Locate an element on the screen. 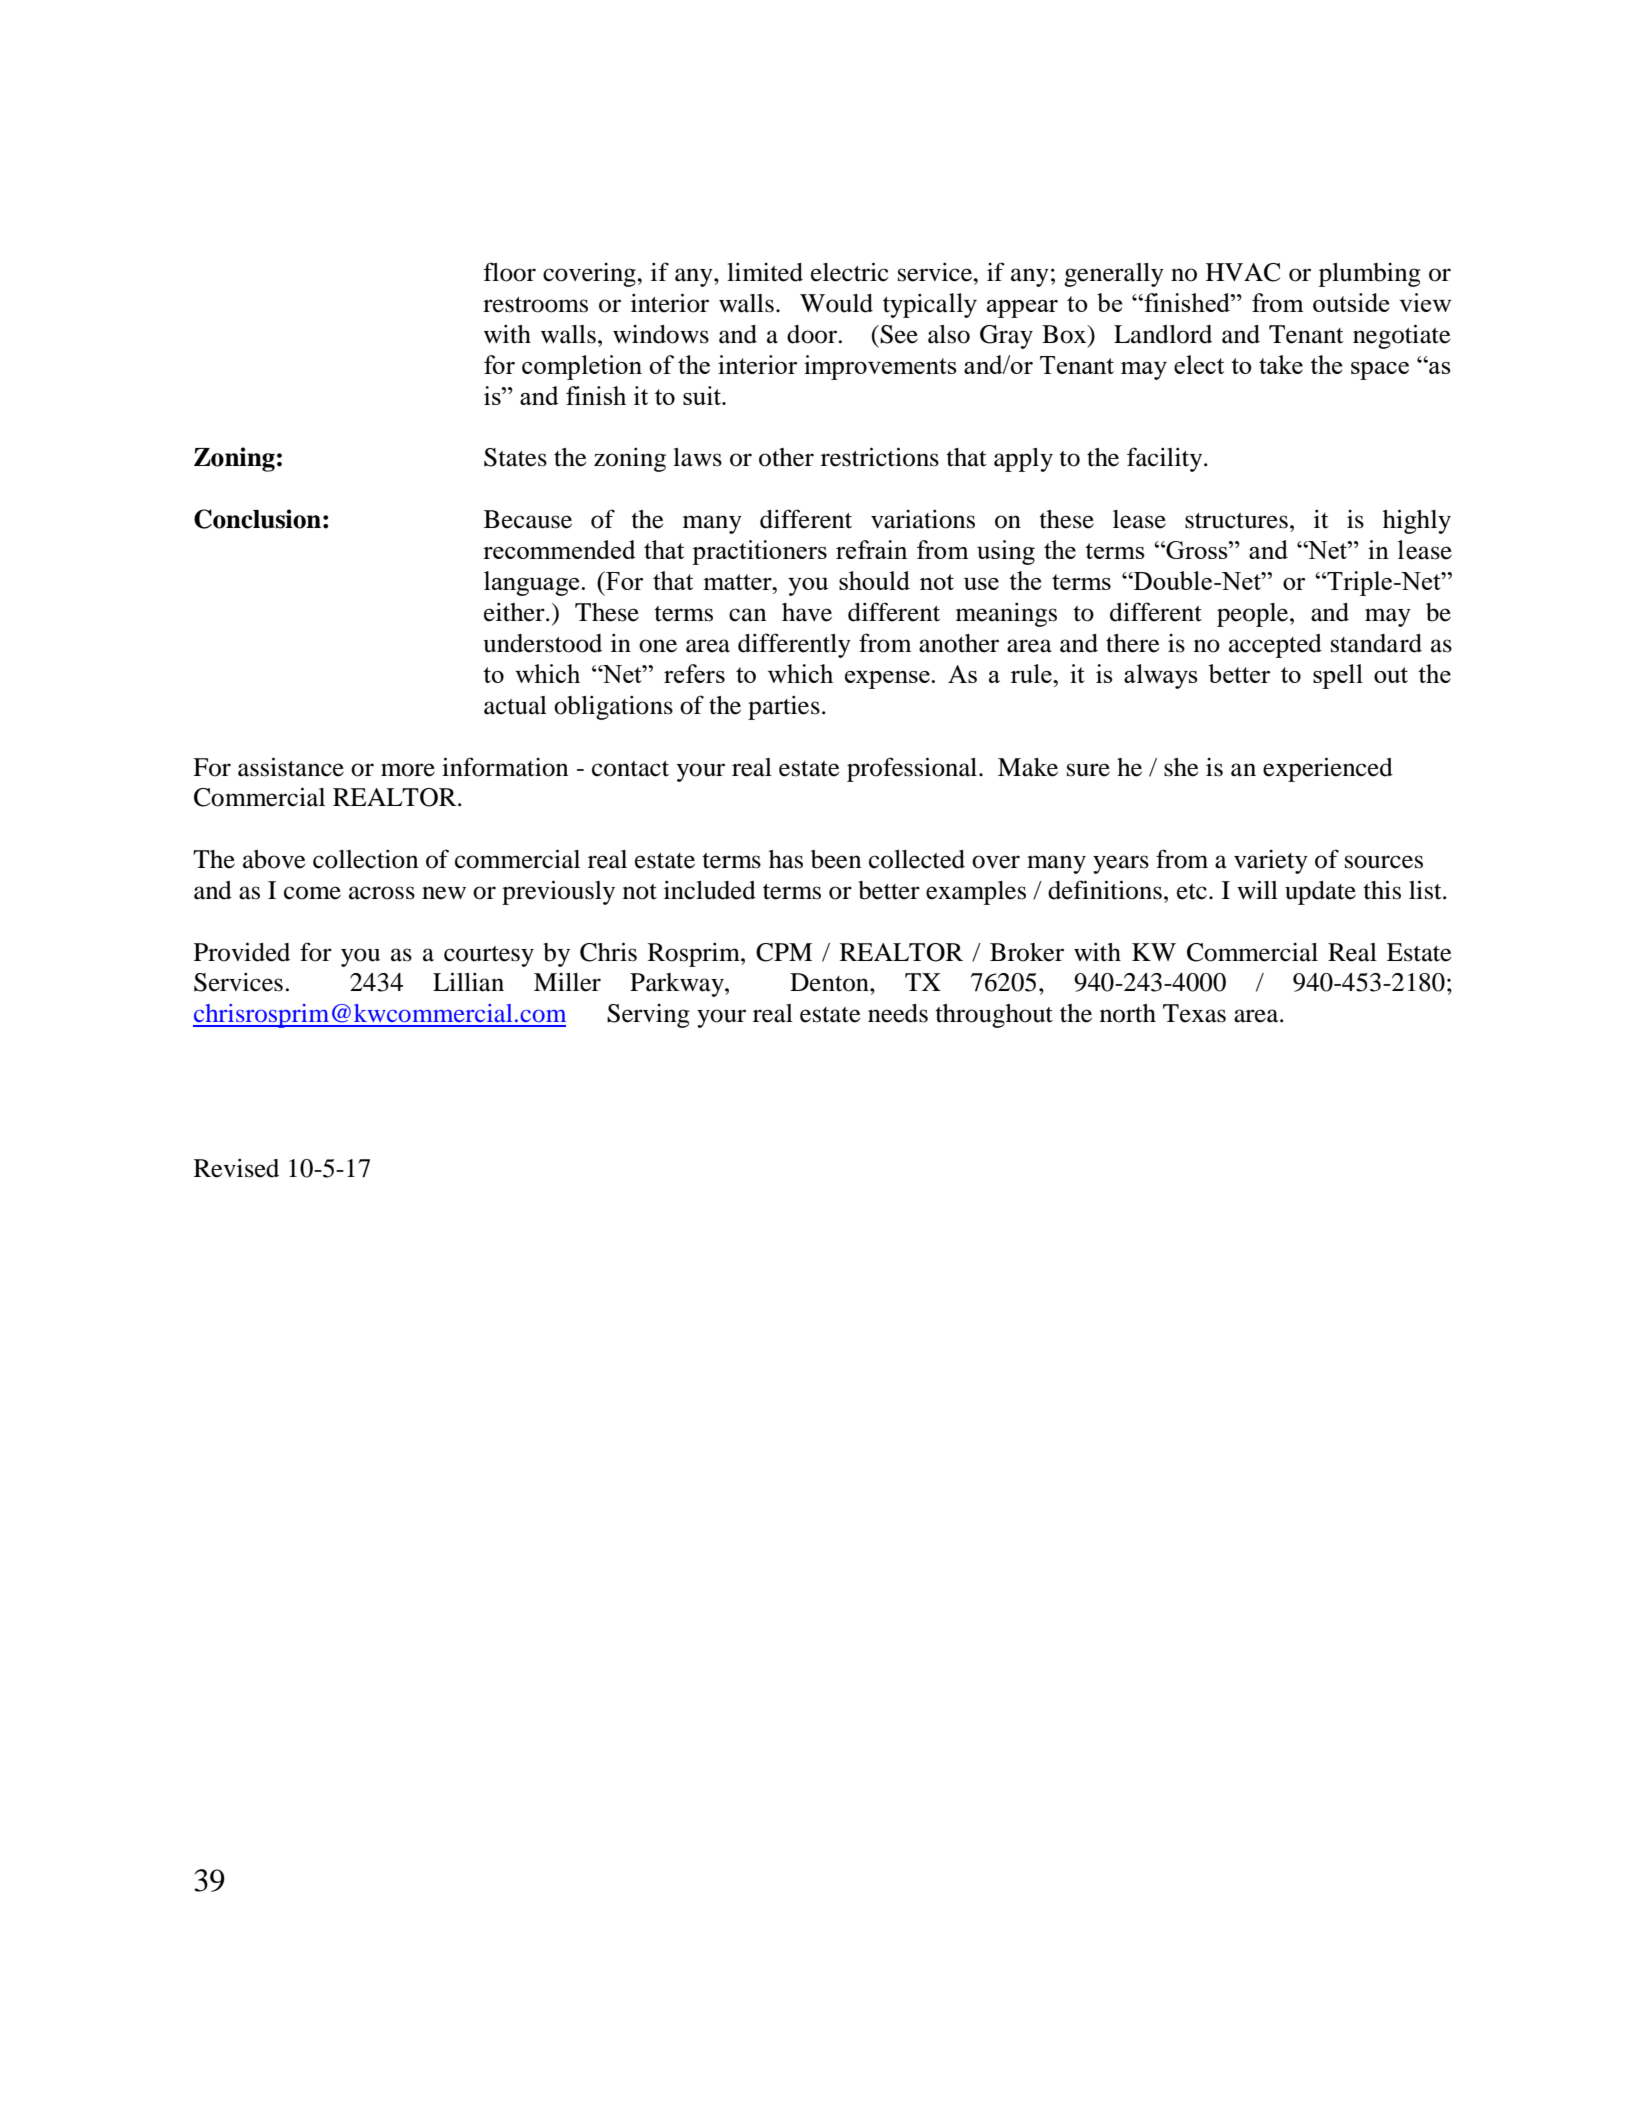  Revised is located at coordinates (236, 1168).
